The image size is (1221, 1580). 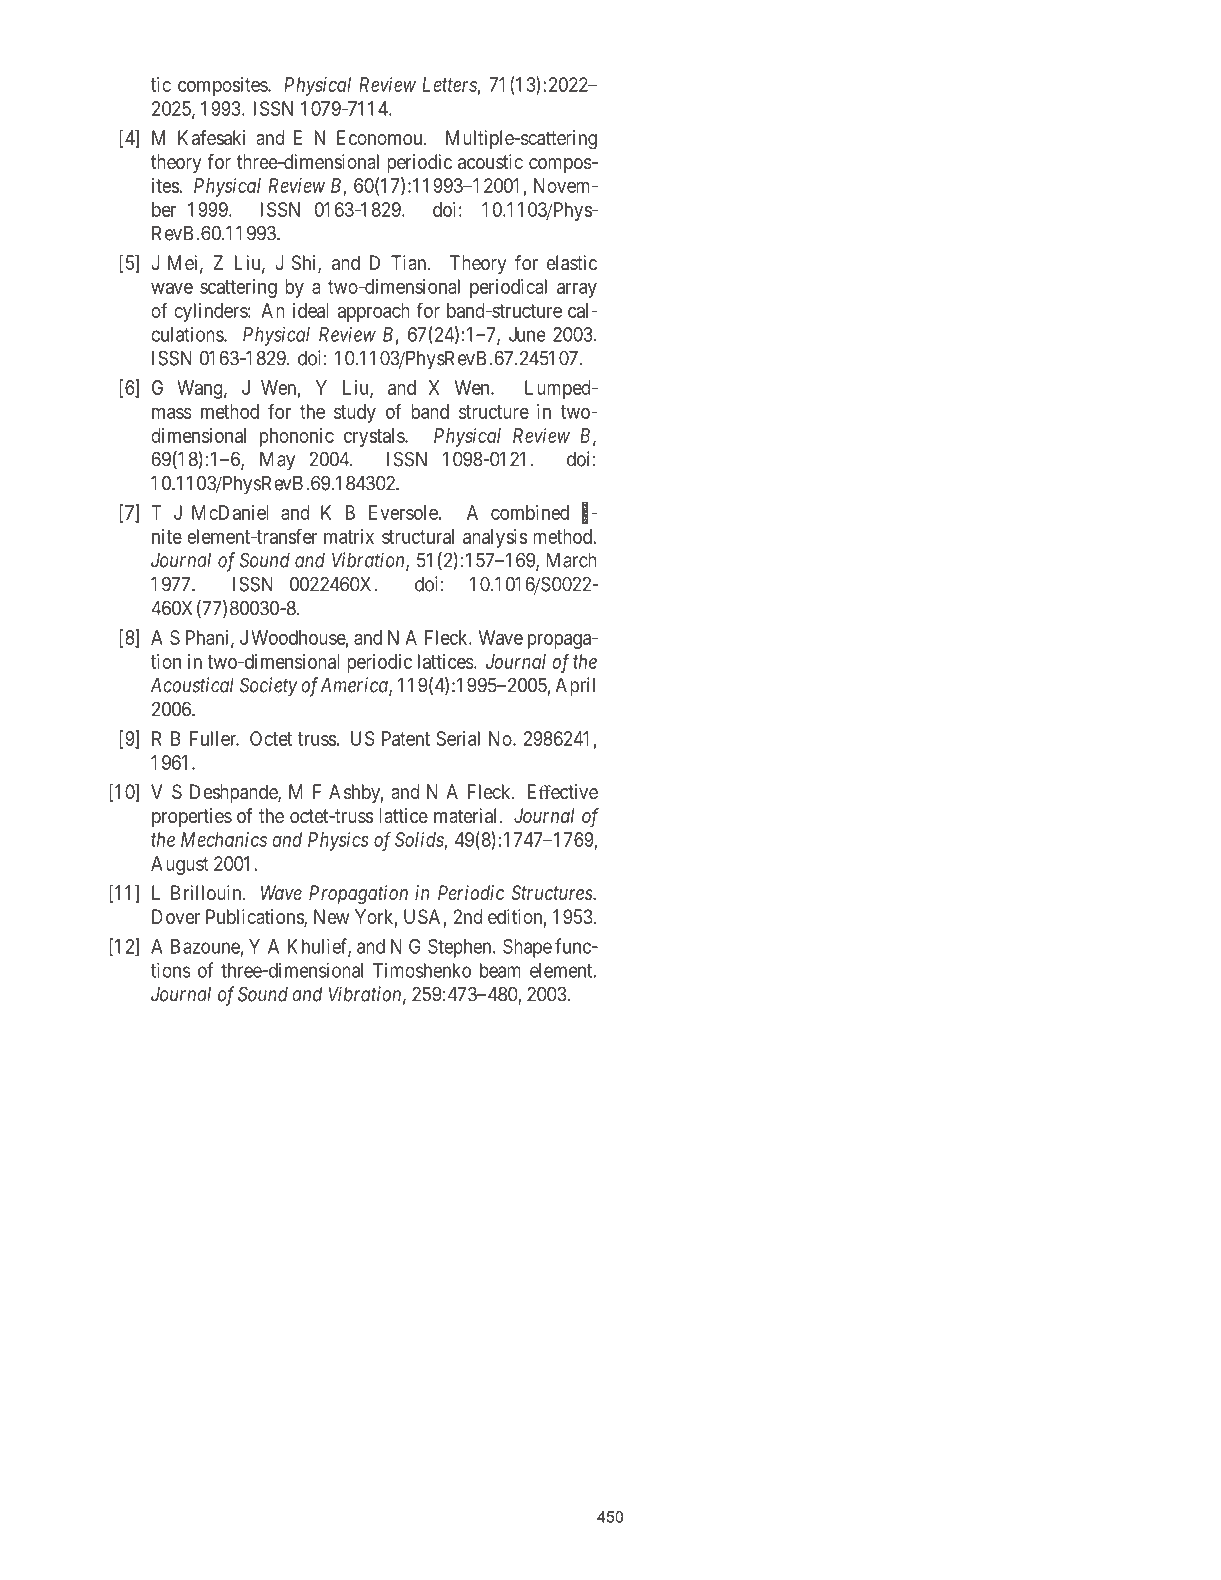 I want to click on array, so click(x=577, y=290).
